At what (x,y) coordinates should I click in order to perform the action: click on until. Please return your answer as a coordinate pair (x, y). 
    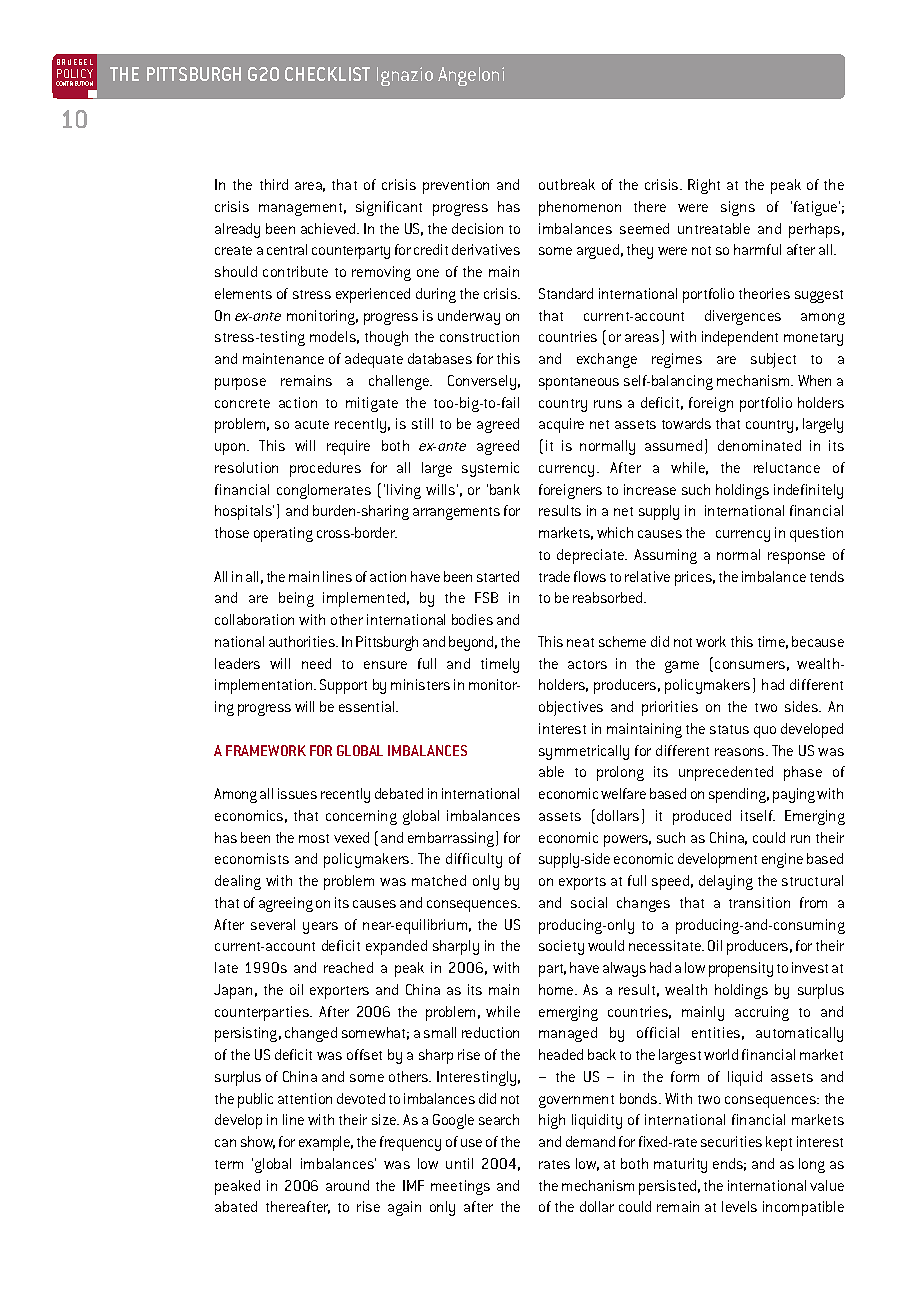
    Looking at the image, I should click on (459, 1163).
